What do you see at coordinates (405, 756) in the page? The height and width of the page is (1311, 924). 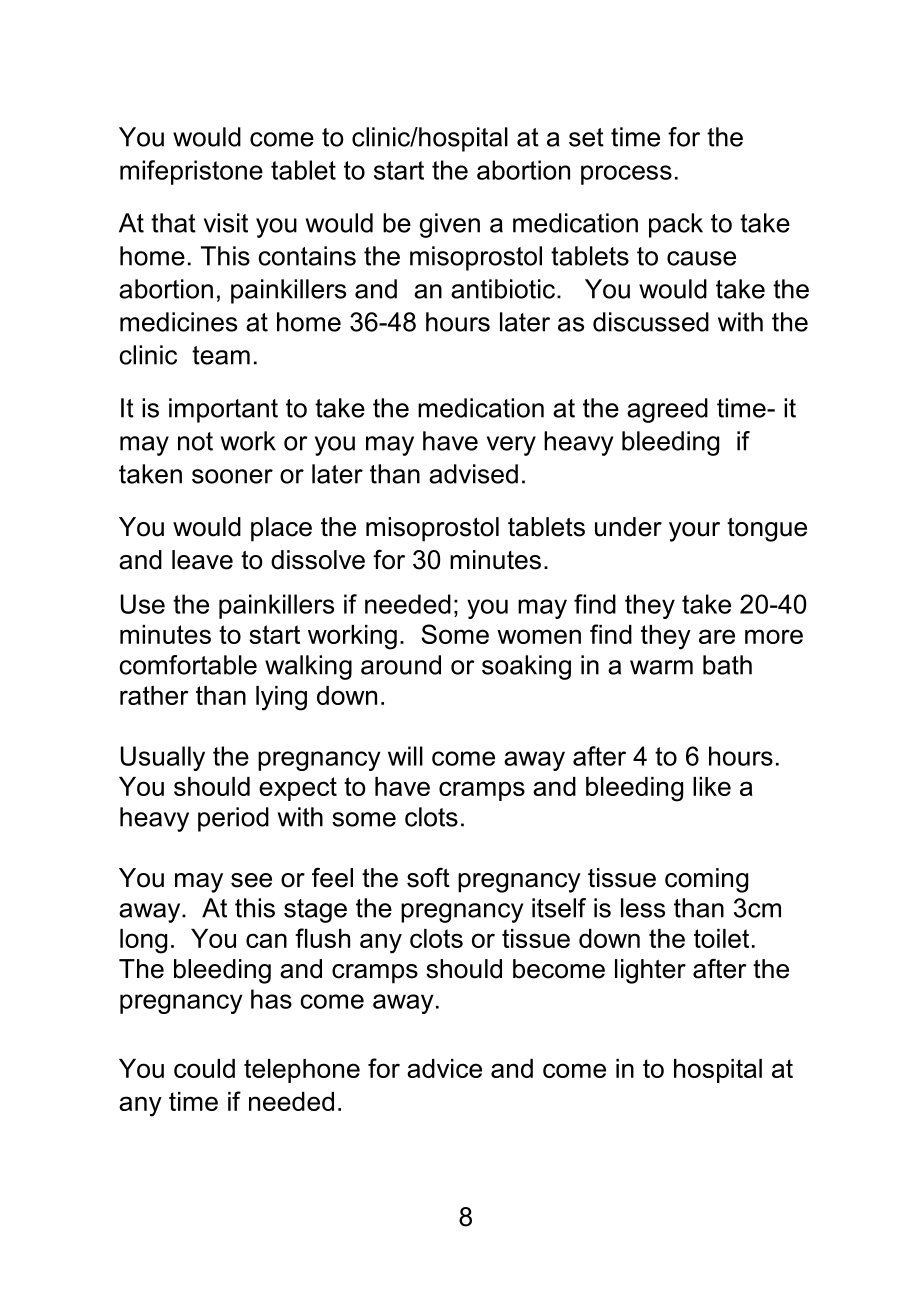 I see `will` at bounding box center [405, 756].
